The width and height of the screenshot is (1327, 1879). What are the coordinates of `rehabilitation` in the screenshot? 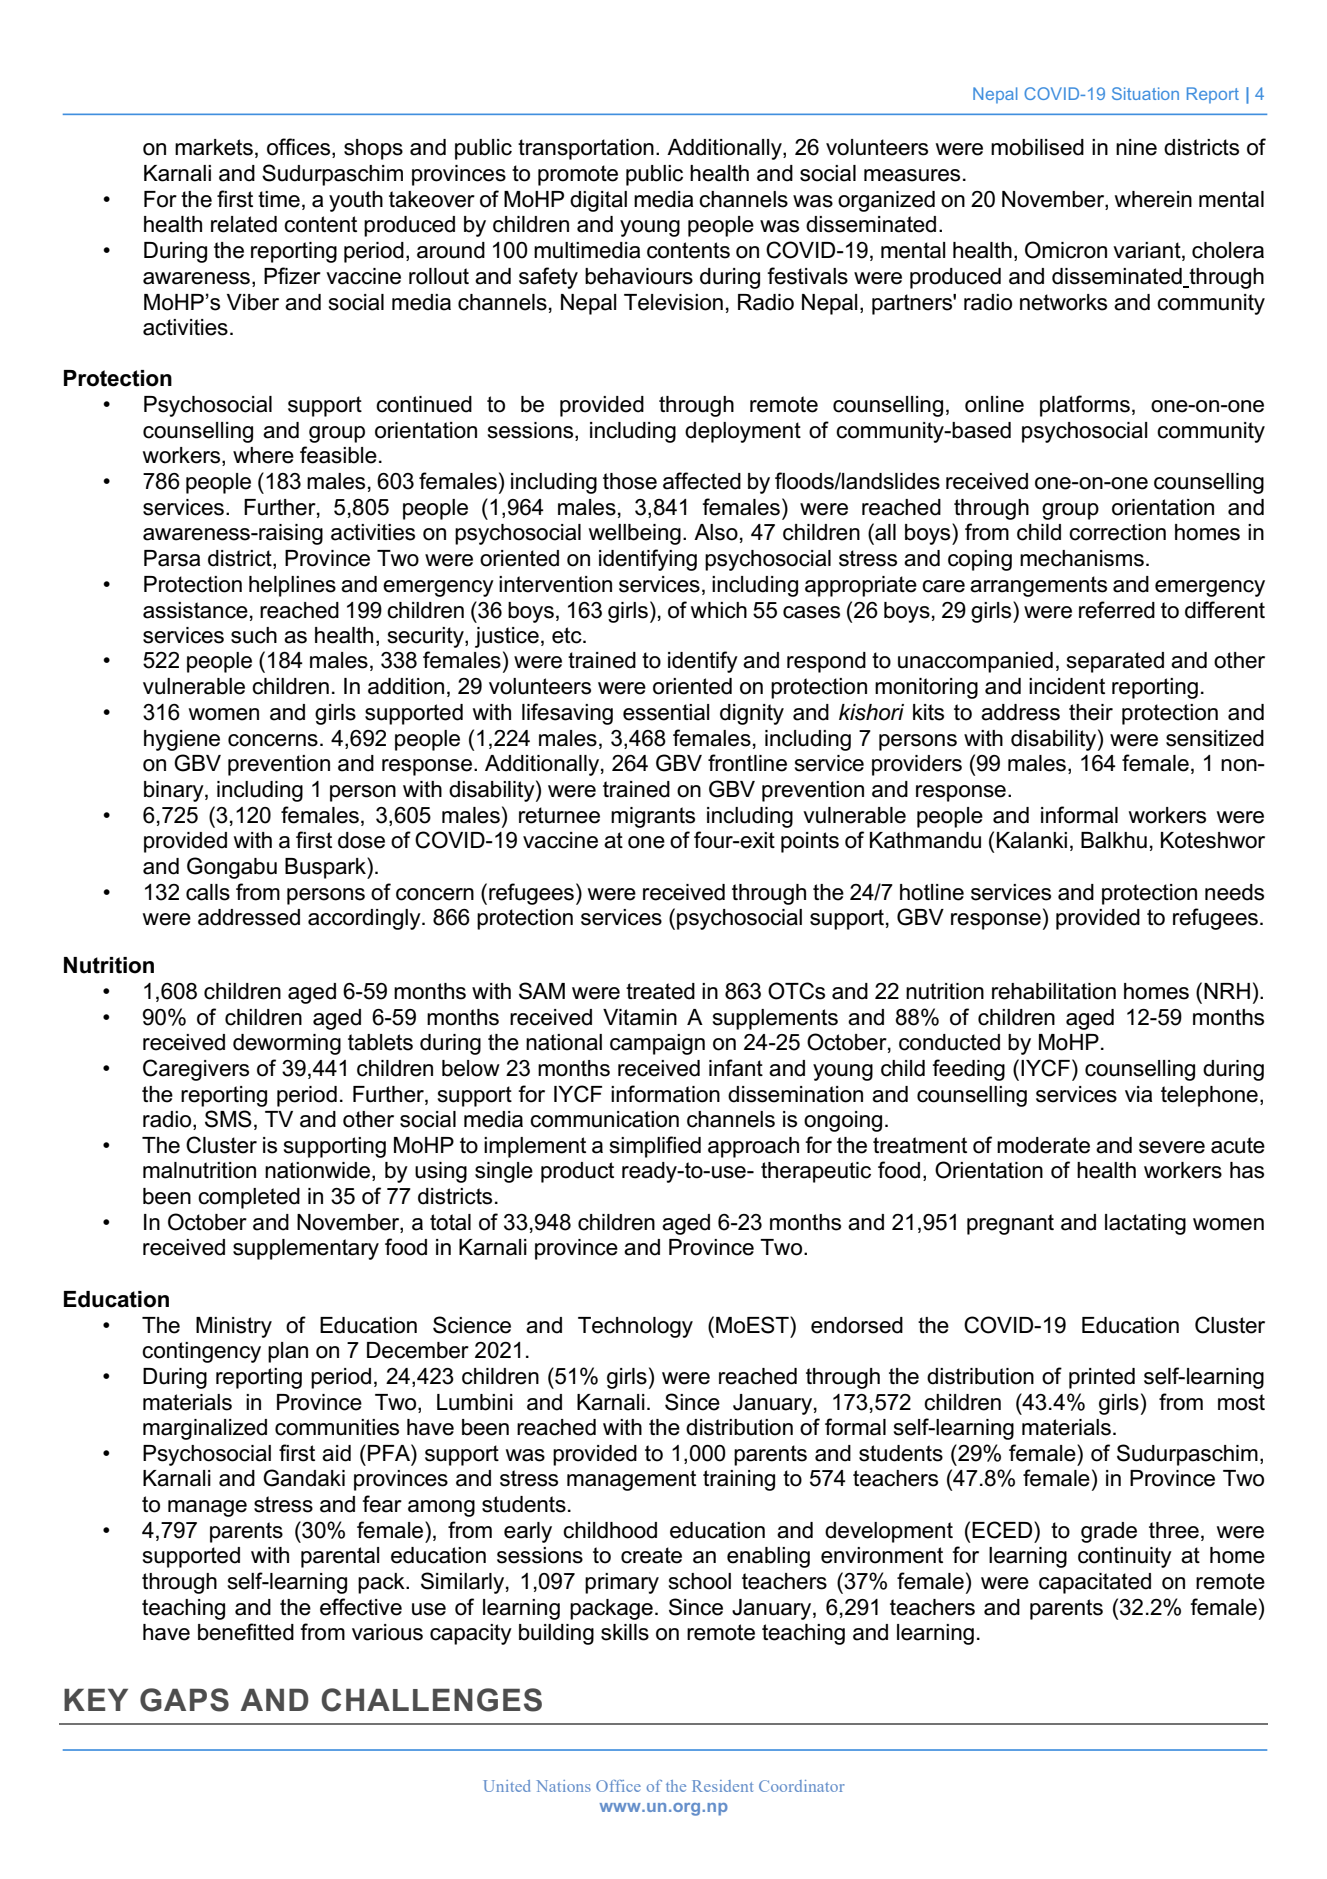 It's located at (1054, 991).
